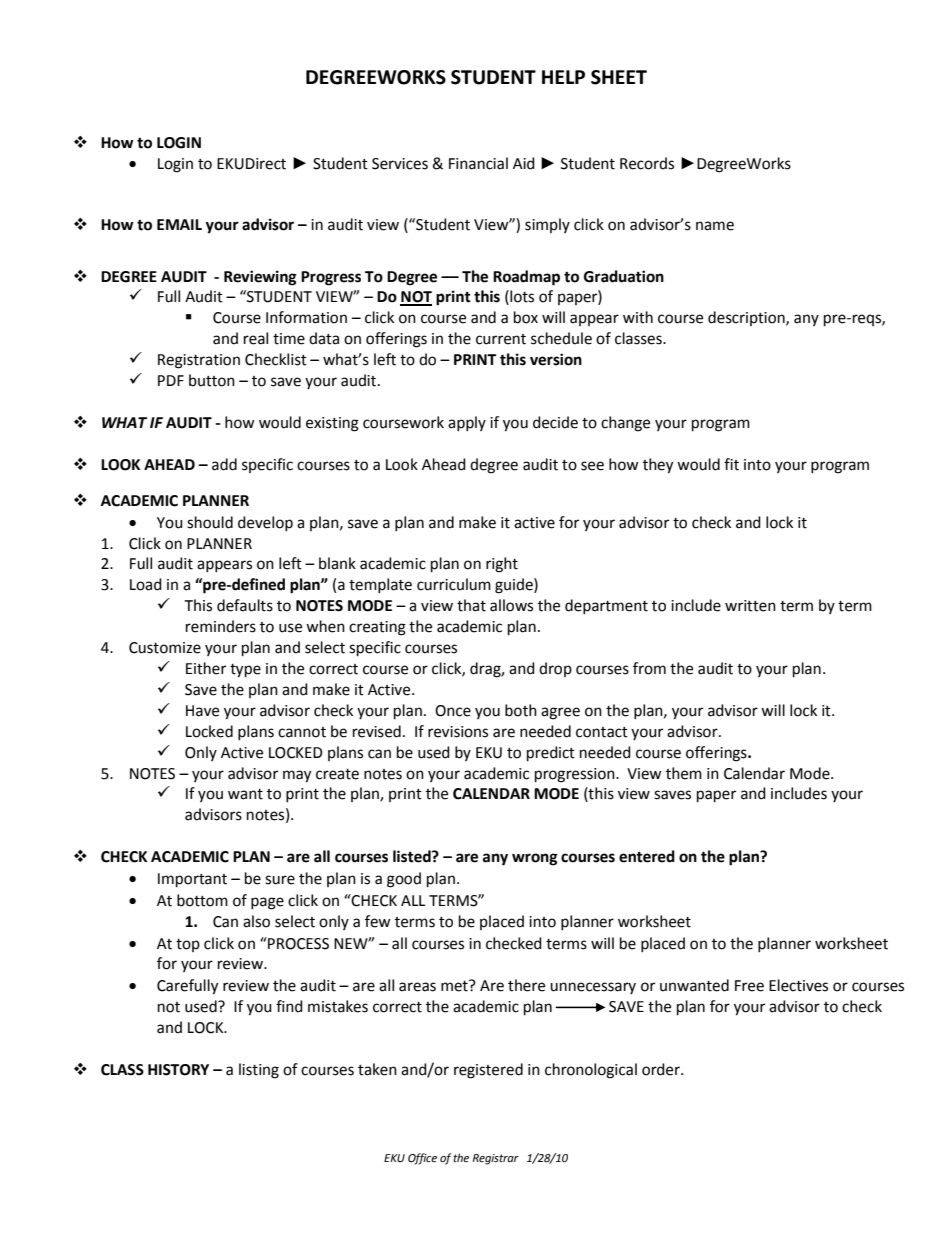 This screenshot has width=952, height=1233. Describe the element at coordinates (413, 856) in the screenshot. I see `listed` at that location.
